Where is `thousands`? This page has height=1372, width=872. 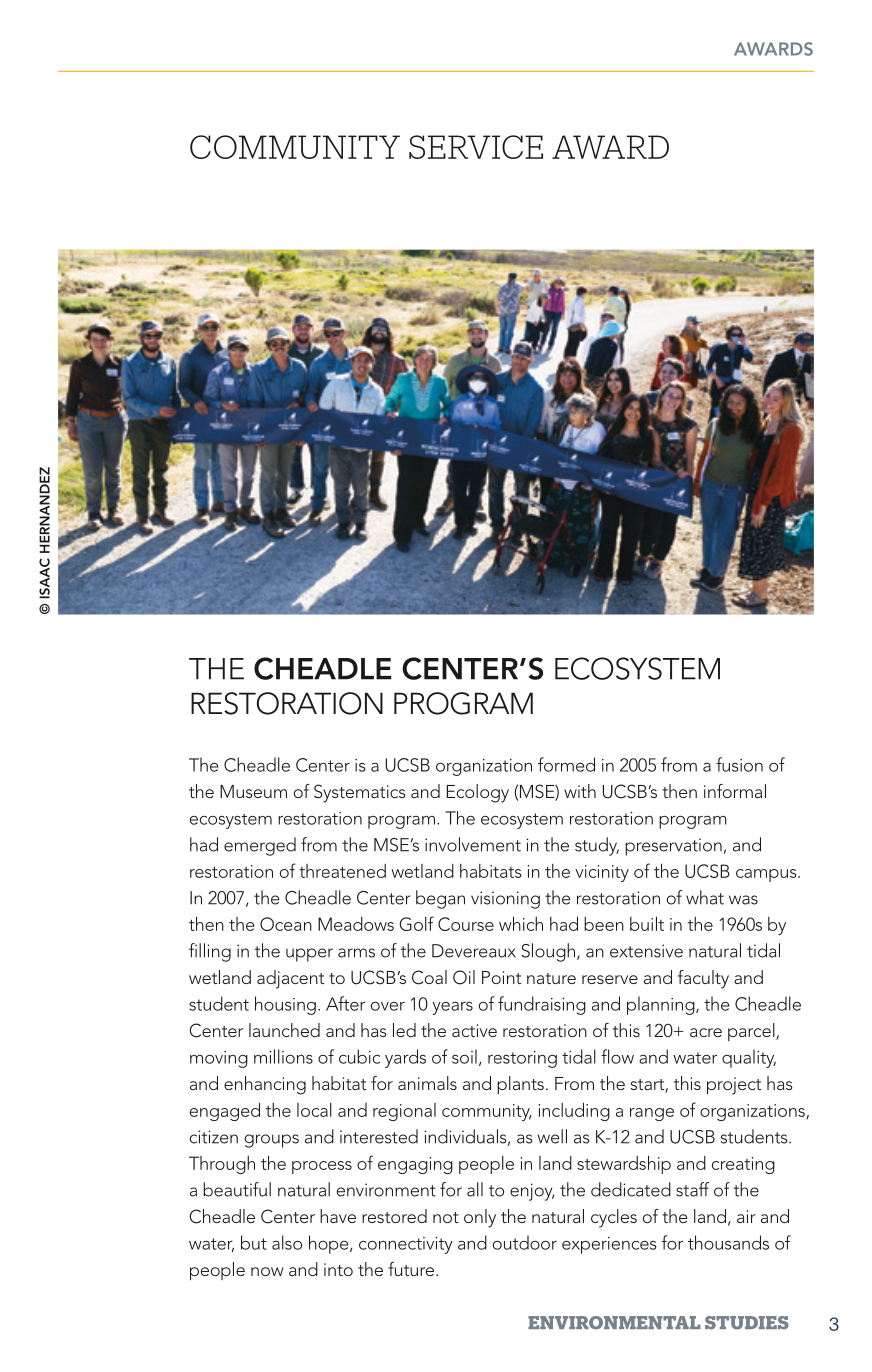
thousands is located at coordinates (728, 1242).
